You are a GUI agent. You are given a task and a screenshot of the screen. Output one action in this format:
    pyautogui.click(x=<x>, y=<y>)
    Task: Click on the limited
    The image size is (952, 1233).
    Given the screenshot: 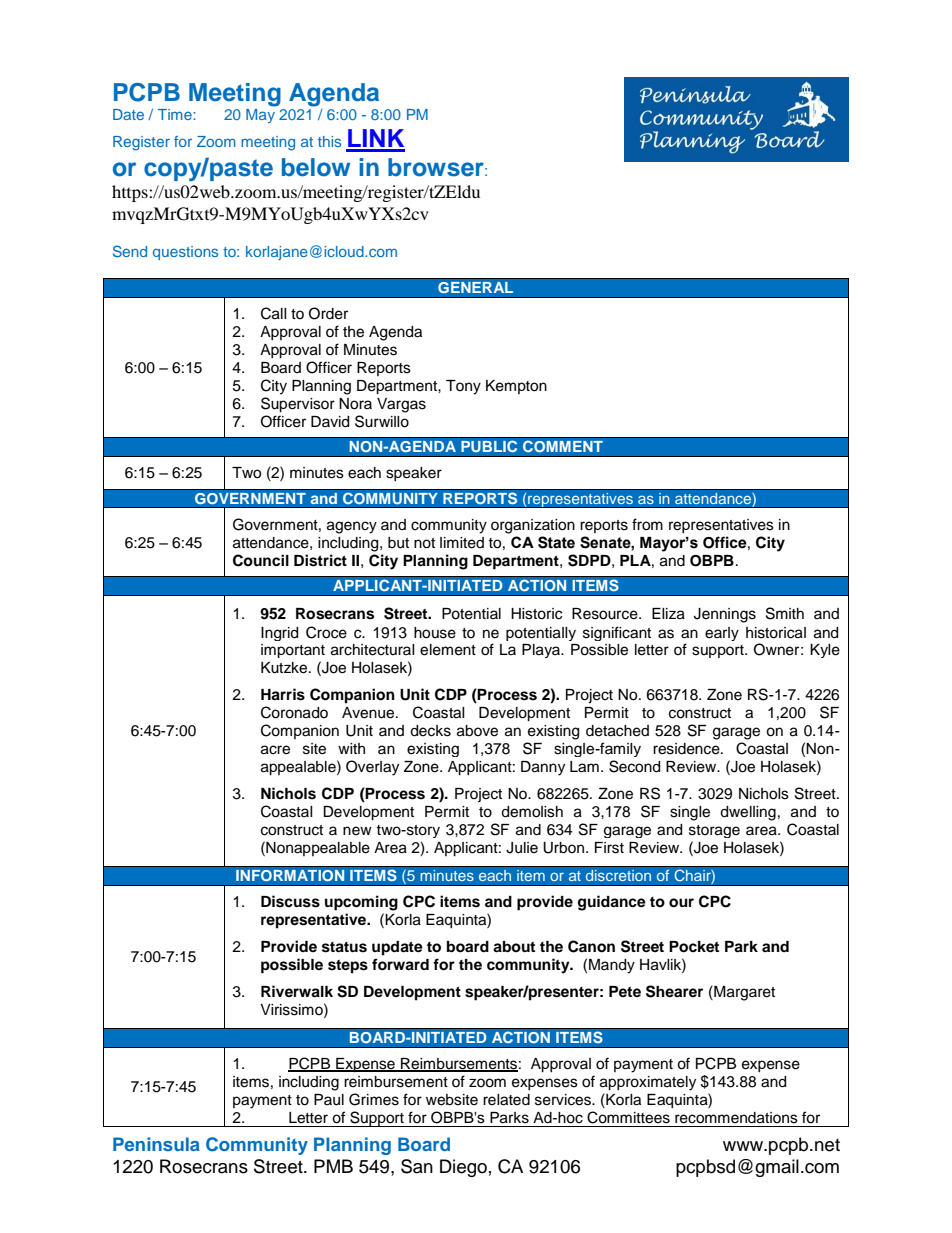 What is the action you would take?
    pyautogui.click(x=462, y=543)
